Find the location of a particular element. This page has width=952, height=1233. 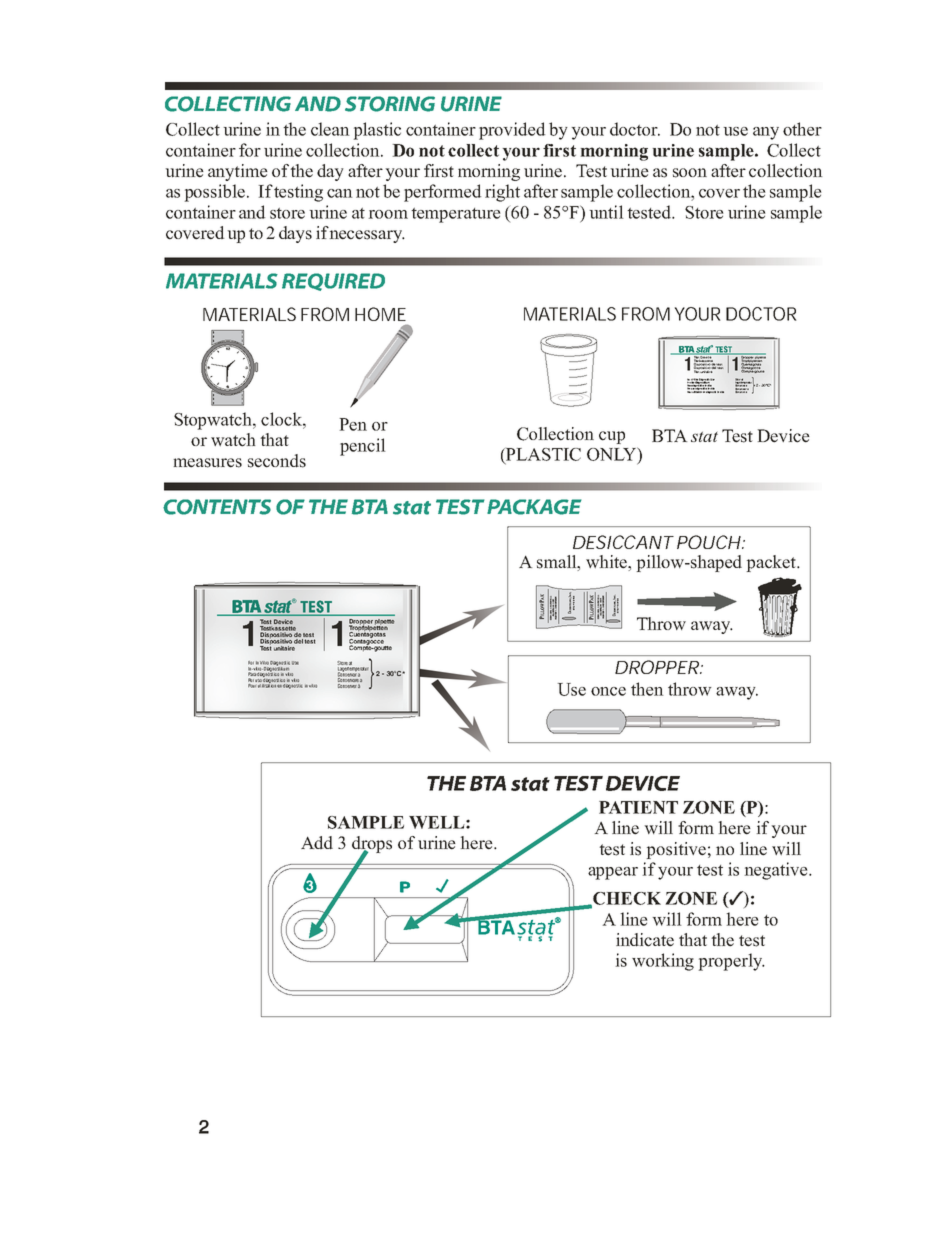

drops is located at coordinates (372, 845).
